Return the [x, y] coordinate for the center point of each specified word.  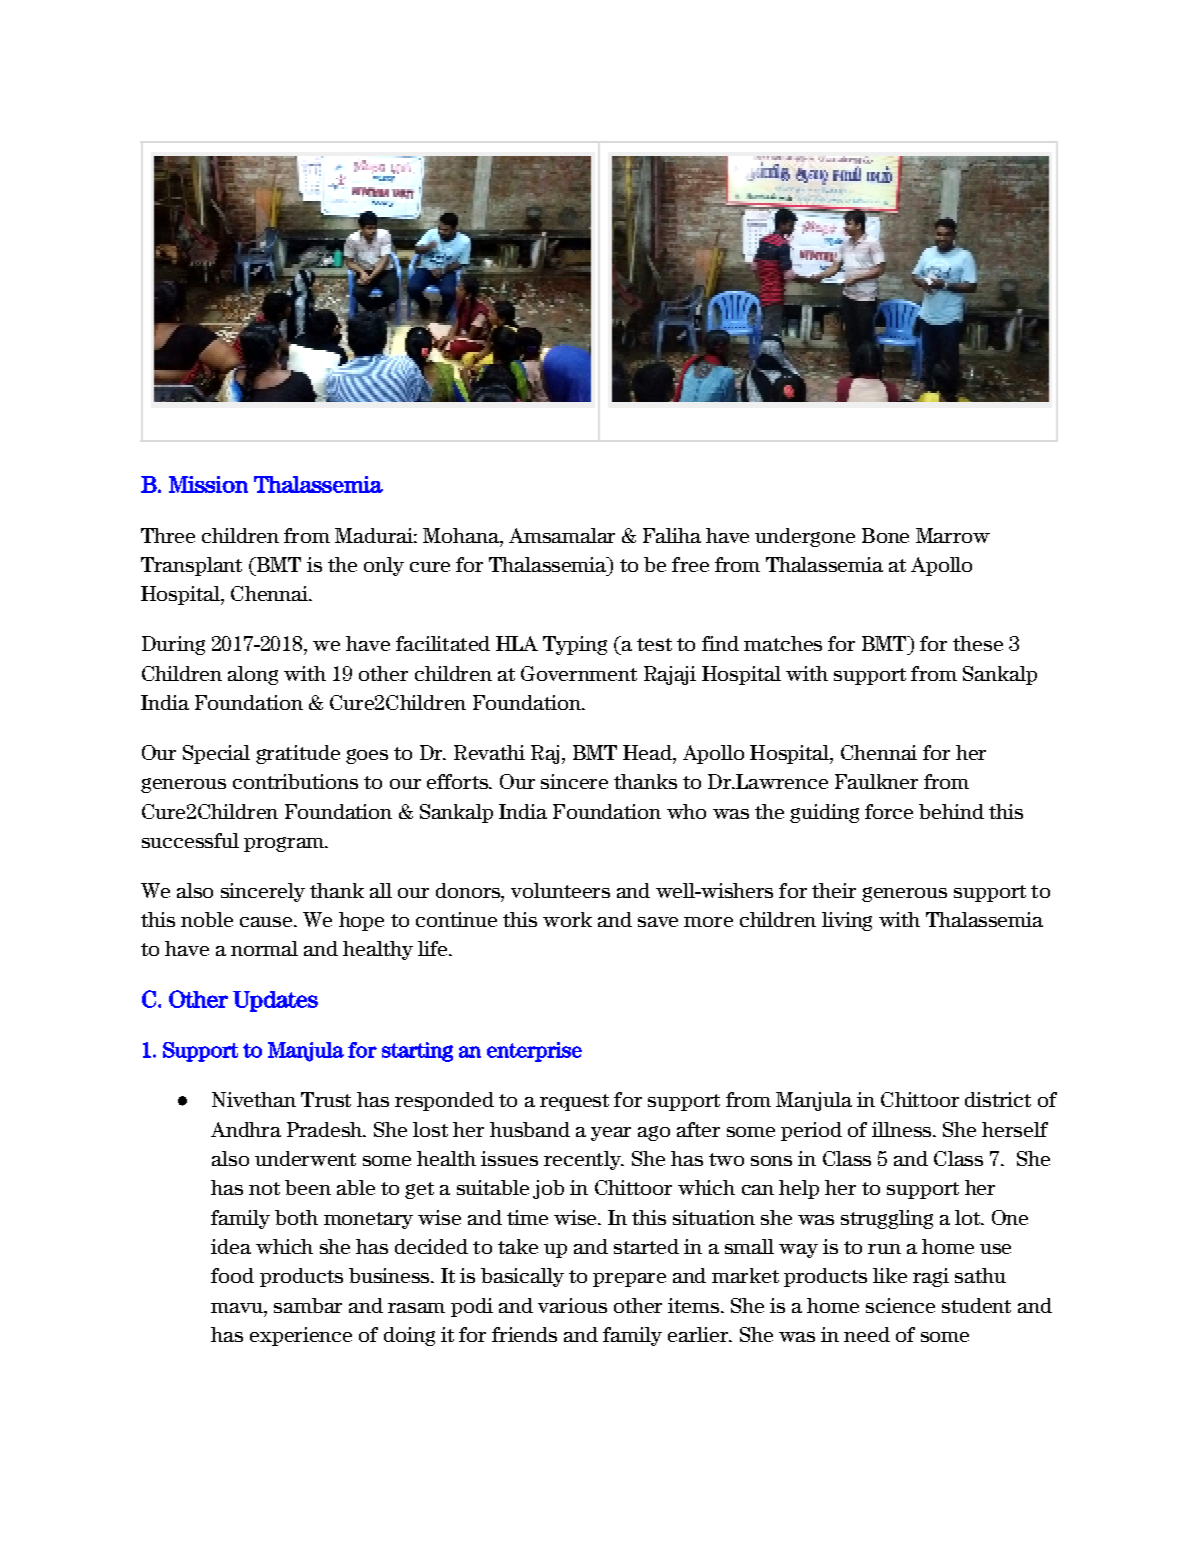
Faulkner [876, 781]
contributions [295, 781]
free [690, 564]
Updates [275, 1001]
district [998, 1099]
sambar [308, 1305]
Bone [885, 535]
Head [648, 752]
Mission [208, 484]
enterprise [534, 1052]
